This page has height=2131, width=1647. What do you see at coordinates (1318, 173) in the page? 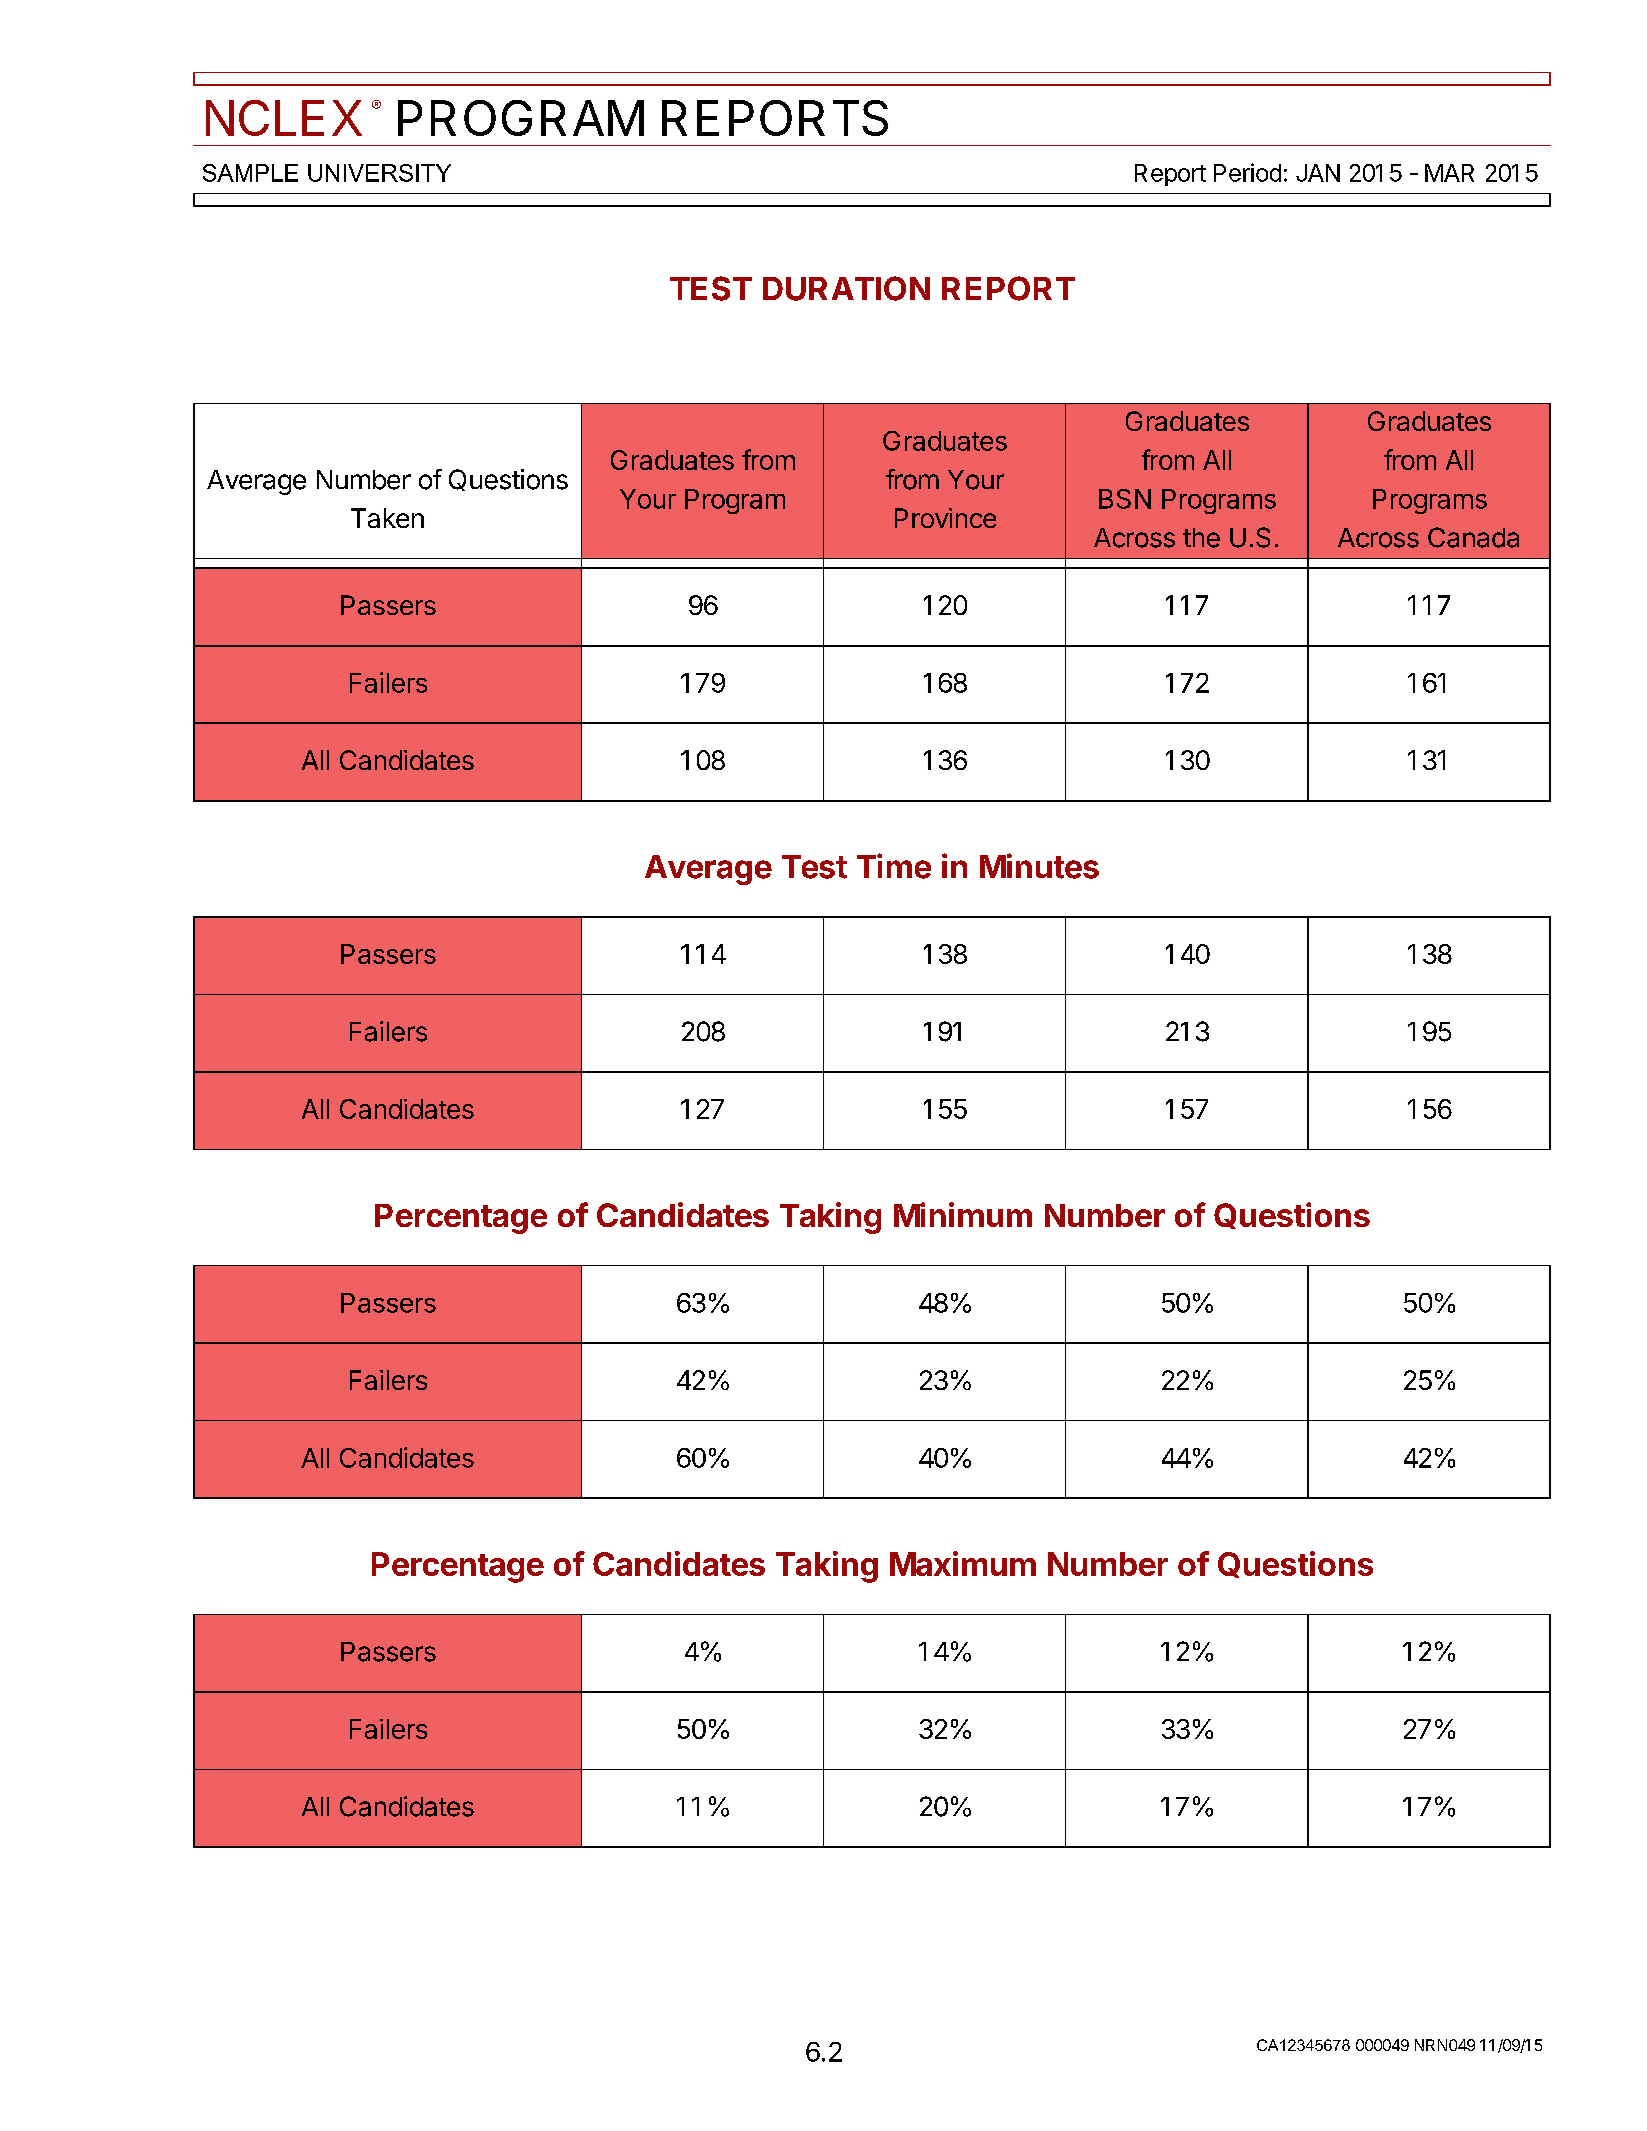
I see `JAN` at bounding box center [1318, 173].
